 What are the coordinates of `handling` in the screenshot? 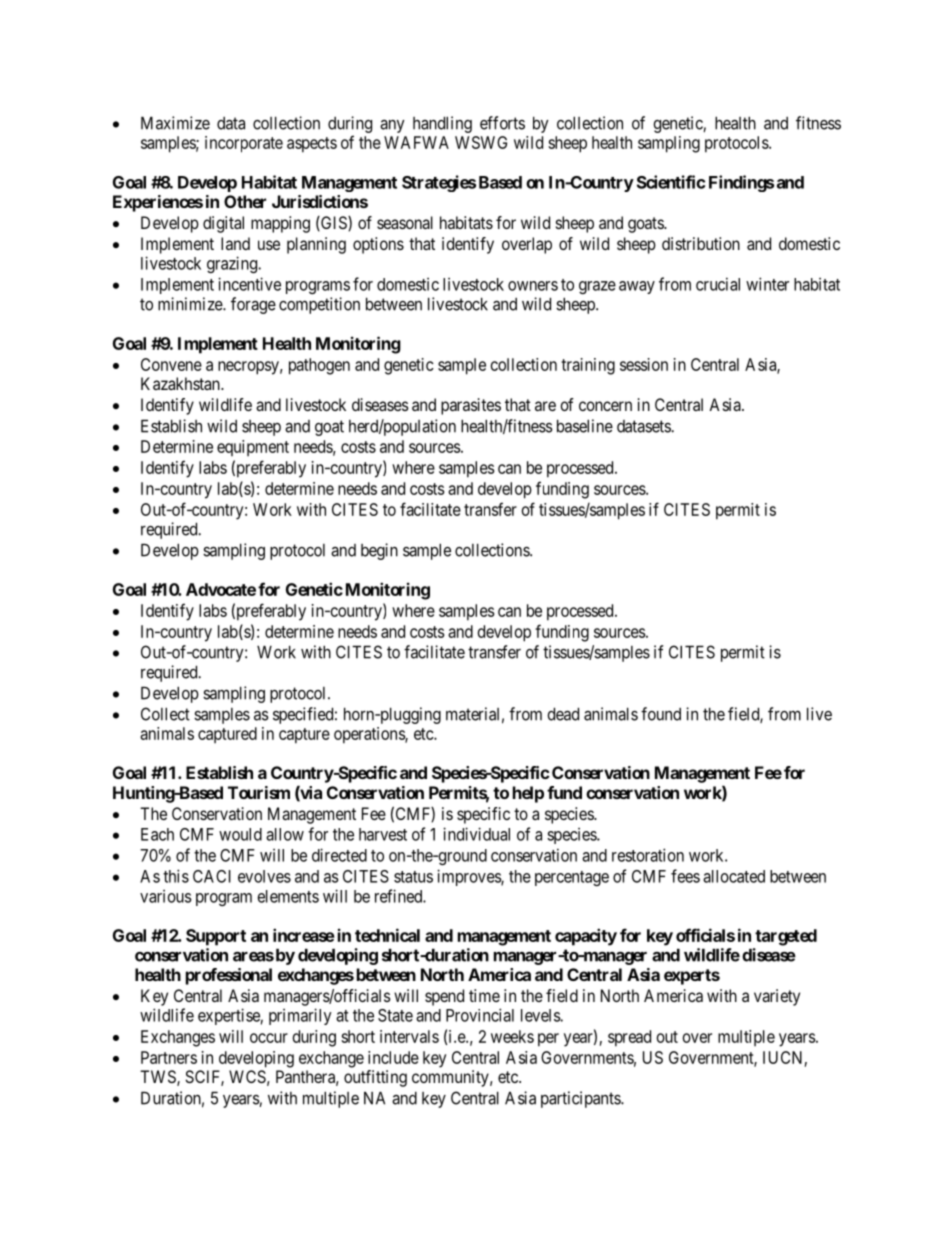 It's located at (442, 124).
